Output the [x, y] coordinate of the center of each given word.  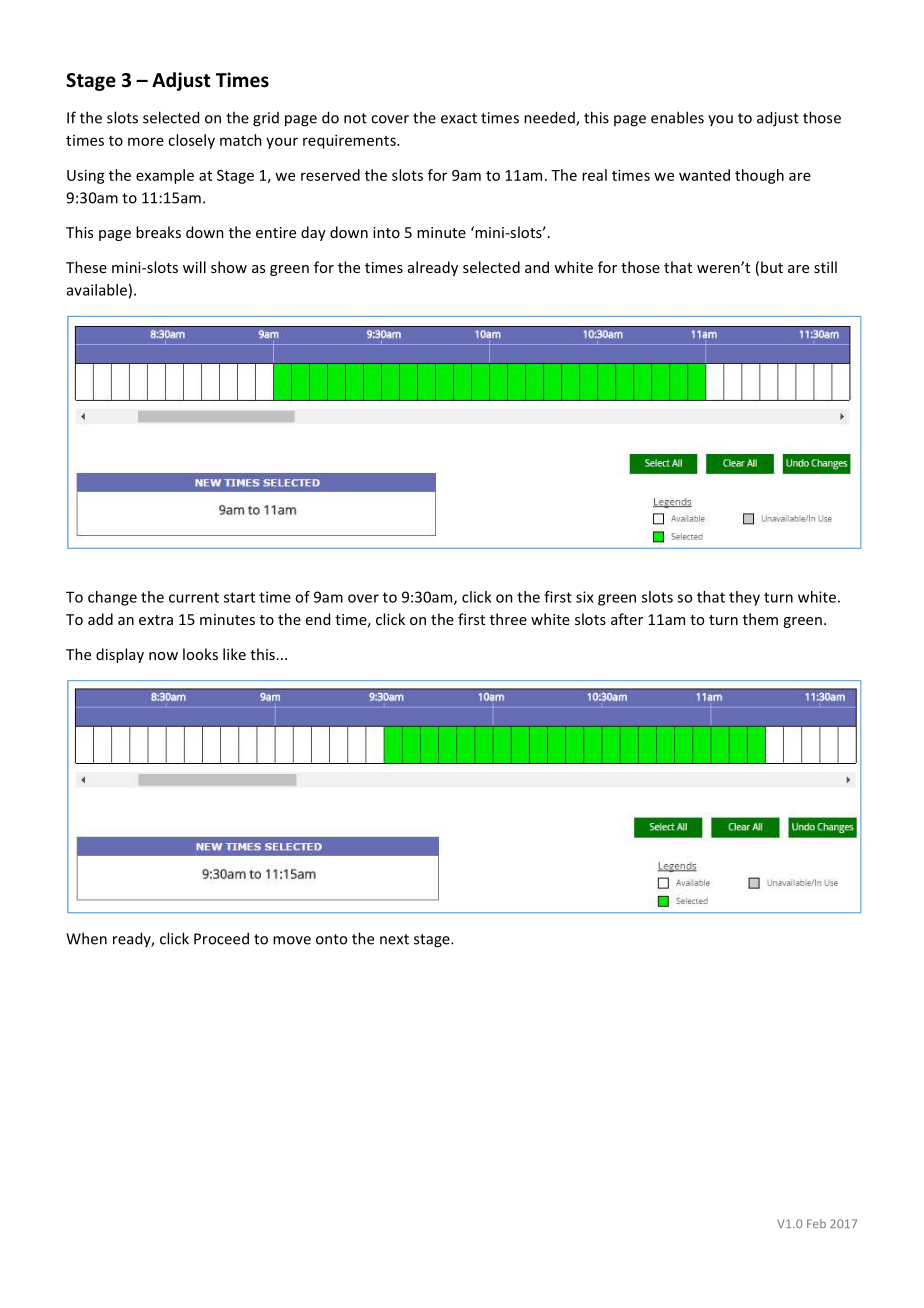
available [97, 290]
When [86, 938]
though [759, 176]
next [394, 939]
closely [191, 141]
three [508, 619]
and [537, 267]
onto [331, 939]
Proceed [221, 938]
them [760, 619]
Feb [816, 1223]
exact [459, 118]
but [772, 267]
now [163, 656]
